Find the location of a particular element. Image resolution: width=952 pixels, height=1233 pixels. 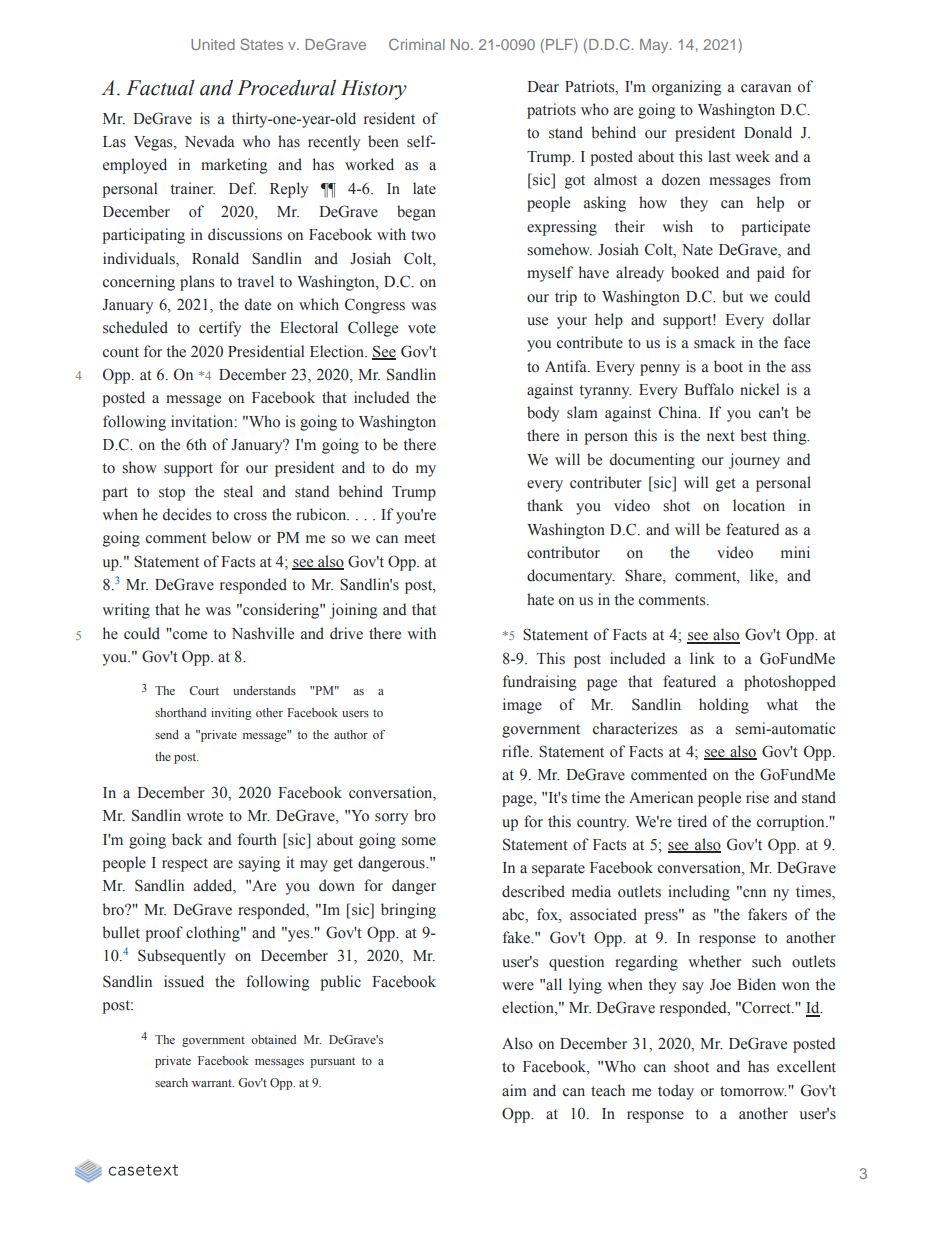

United is located at coordinates (213, 44).
